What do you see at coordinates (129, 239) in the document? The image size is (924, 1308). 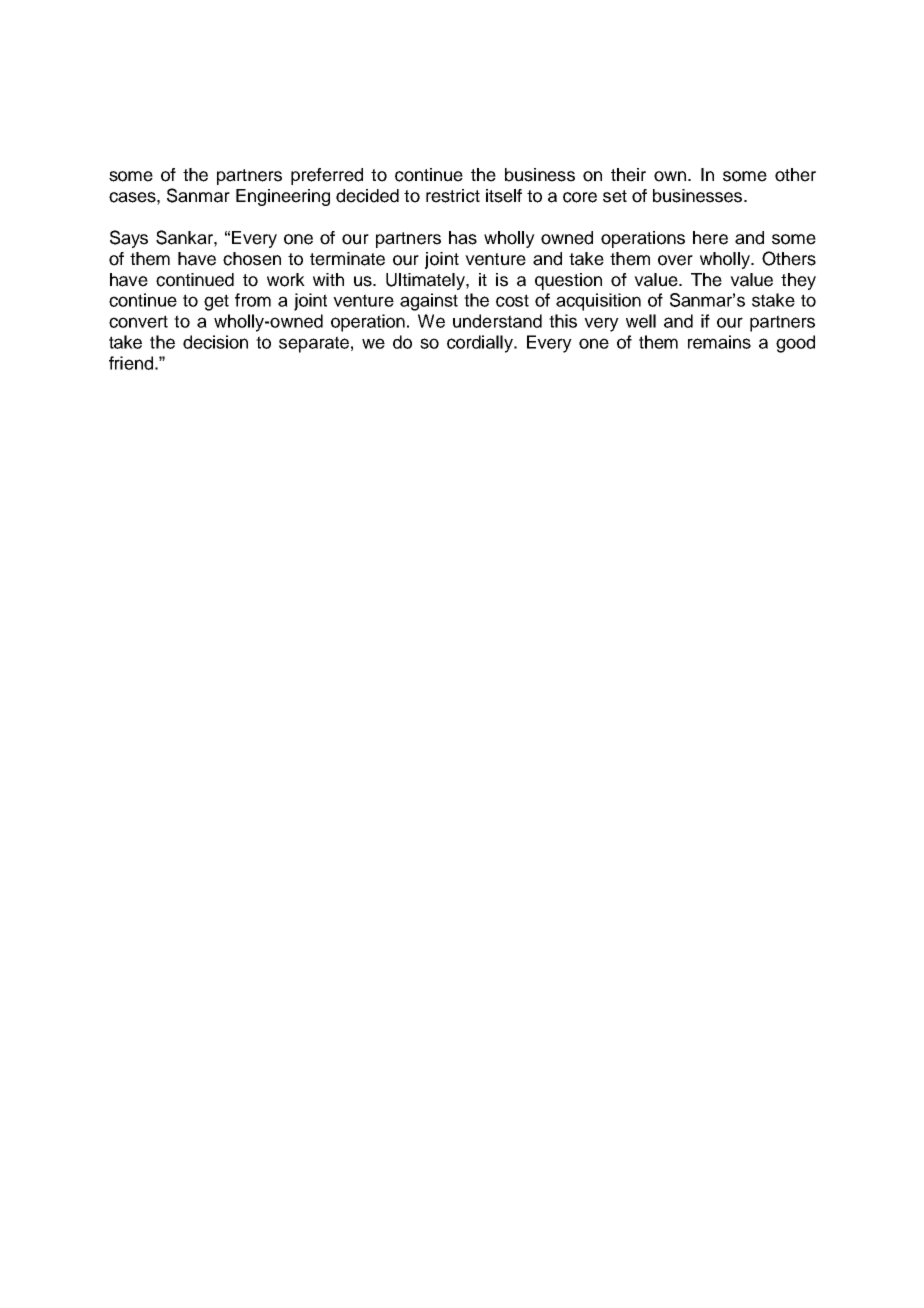 I see `Says` at bounding box center [129, 239].
